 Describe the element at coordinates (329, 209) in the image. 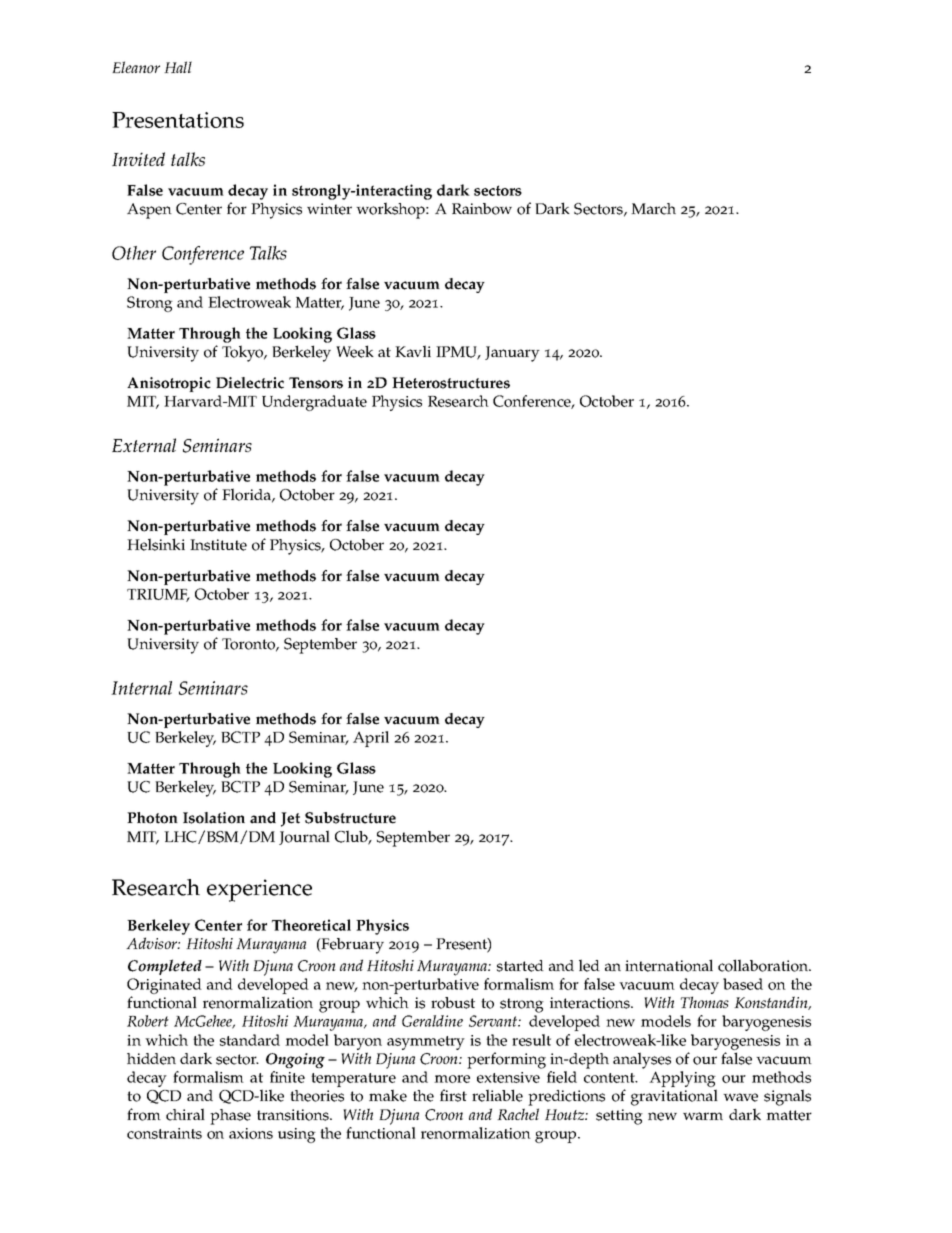

I see `winter` at that location.
